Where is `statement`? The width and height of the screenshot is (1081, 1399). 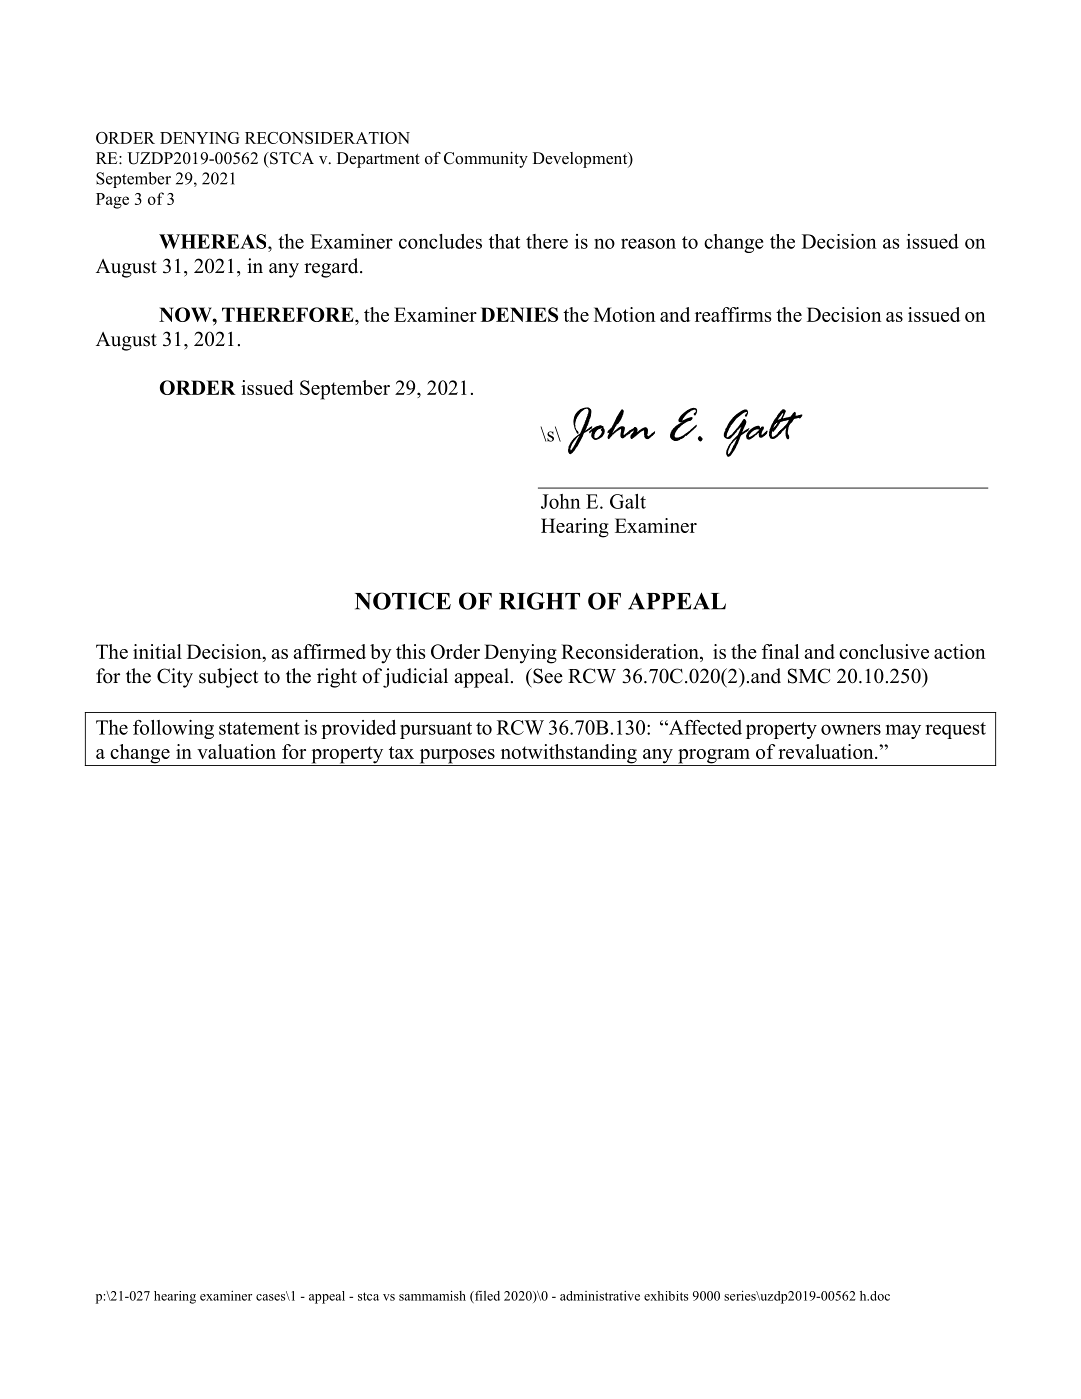 statement is located at coordinates (259, 728).
